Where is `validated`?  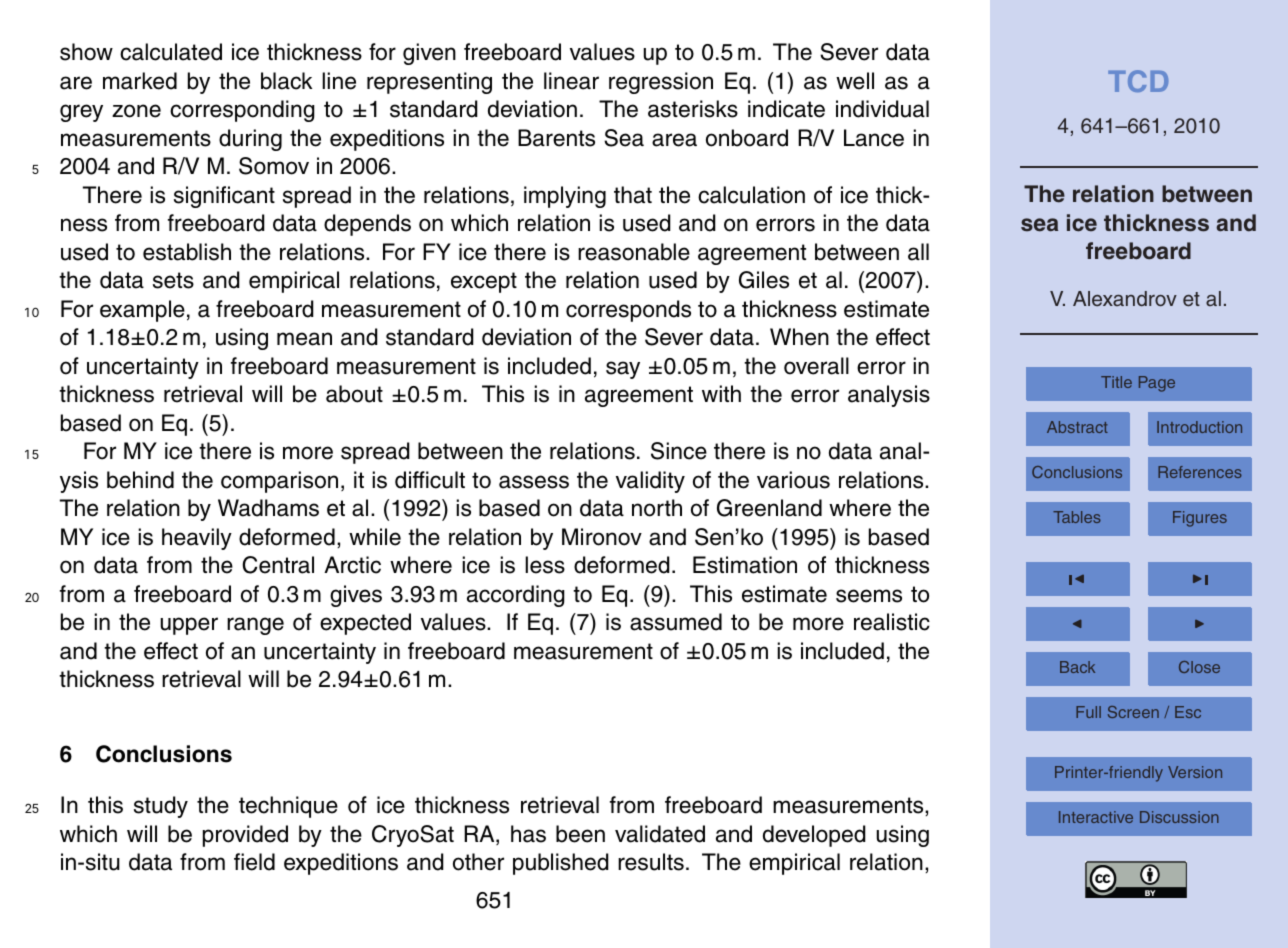
validated is located at coordinates (660, 834).
